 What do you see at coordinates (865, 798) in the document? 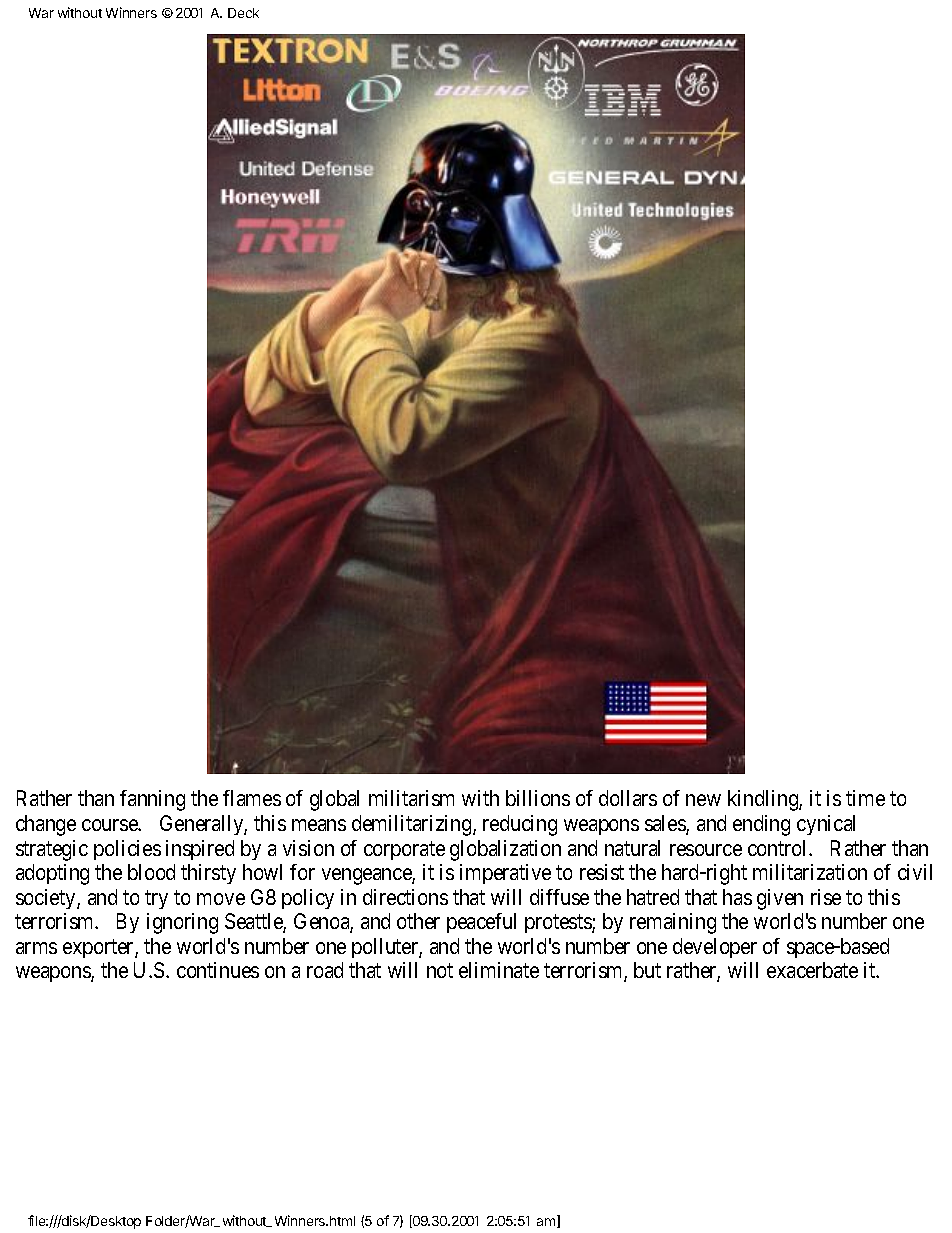
I see `time` at bounding box center [865, 798].
